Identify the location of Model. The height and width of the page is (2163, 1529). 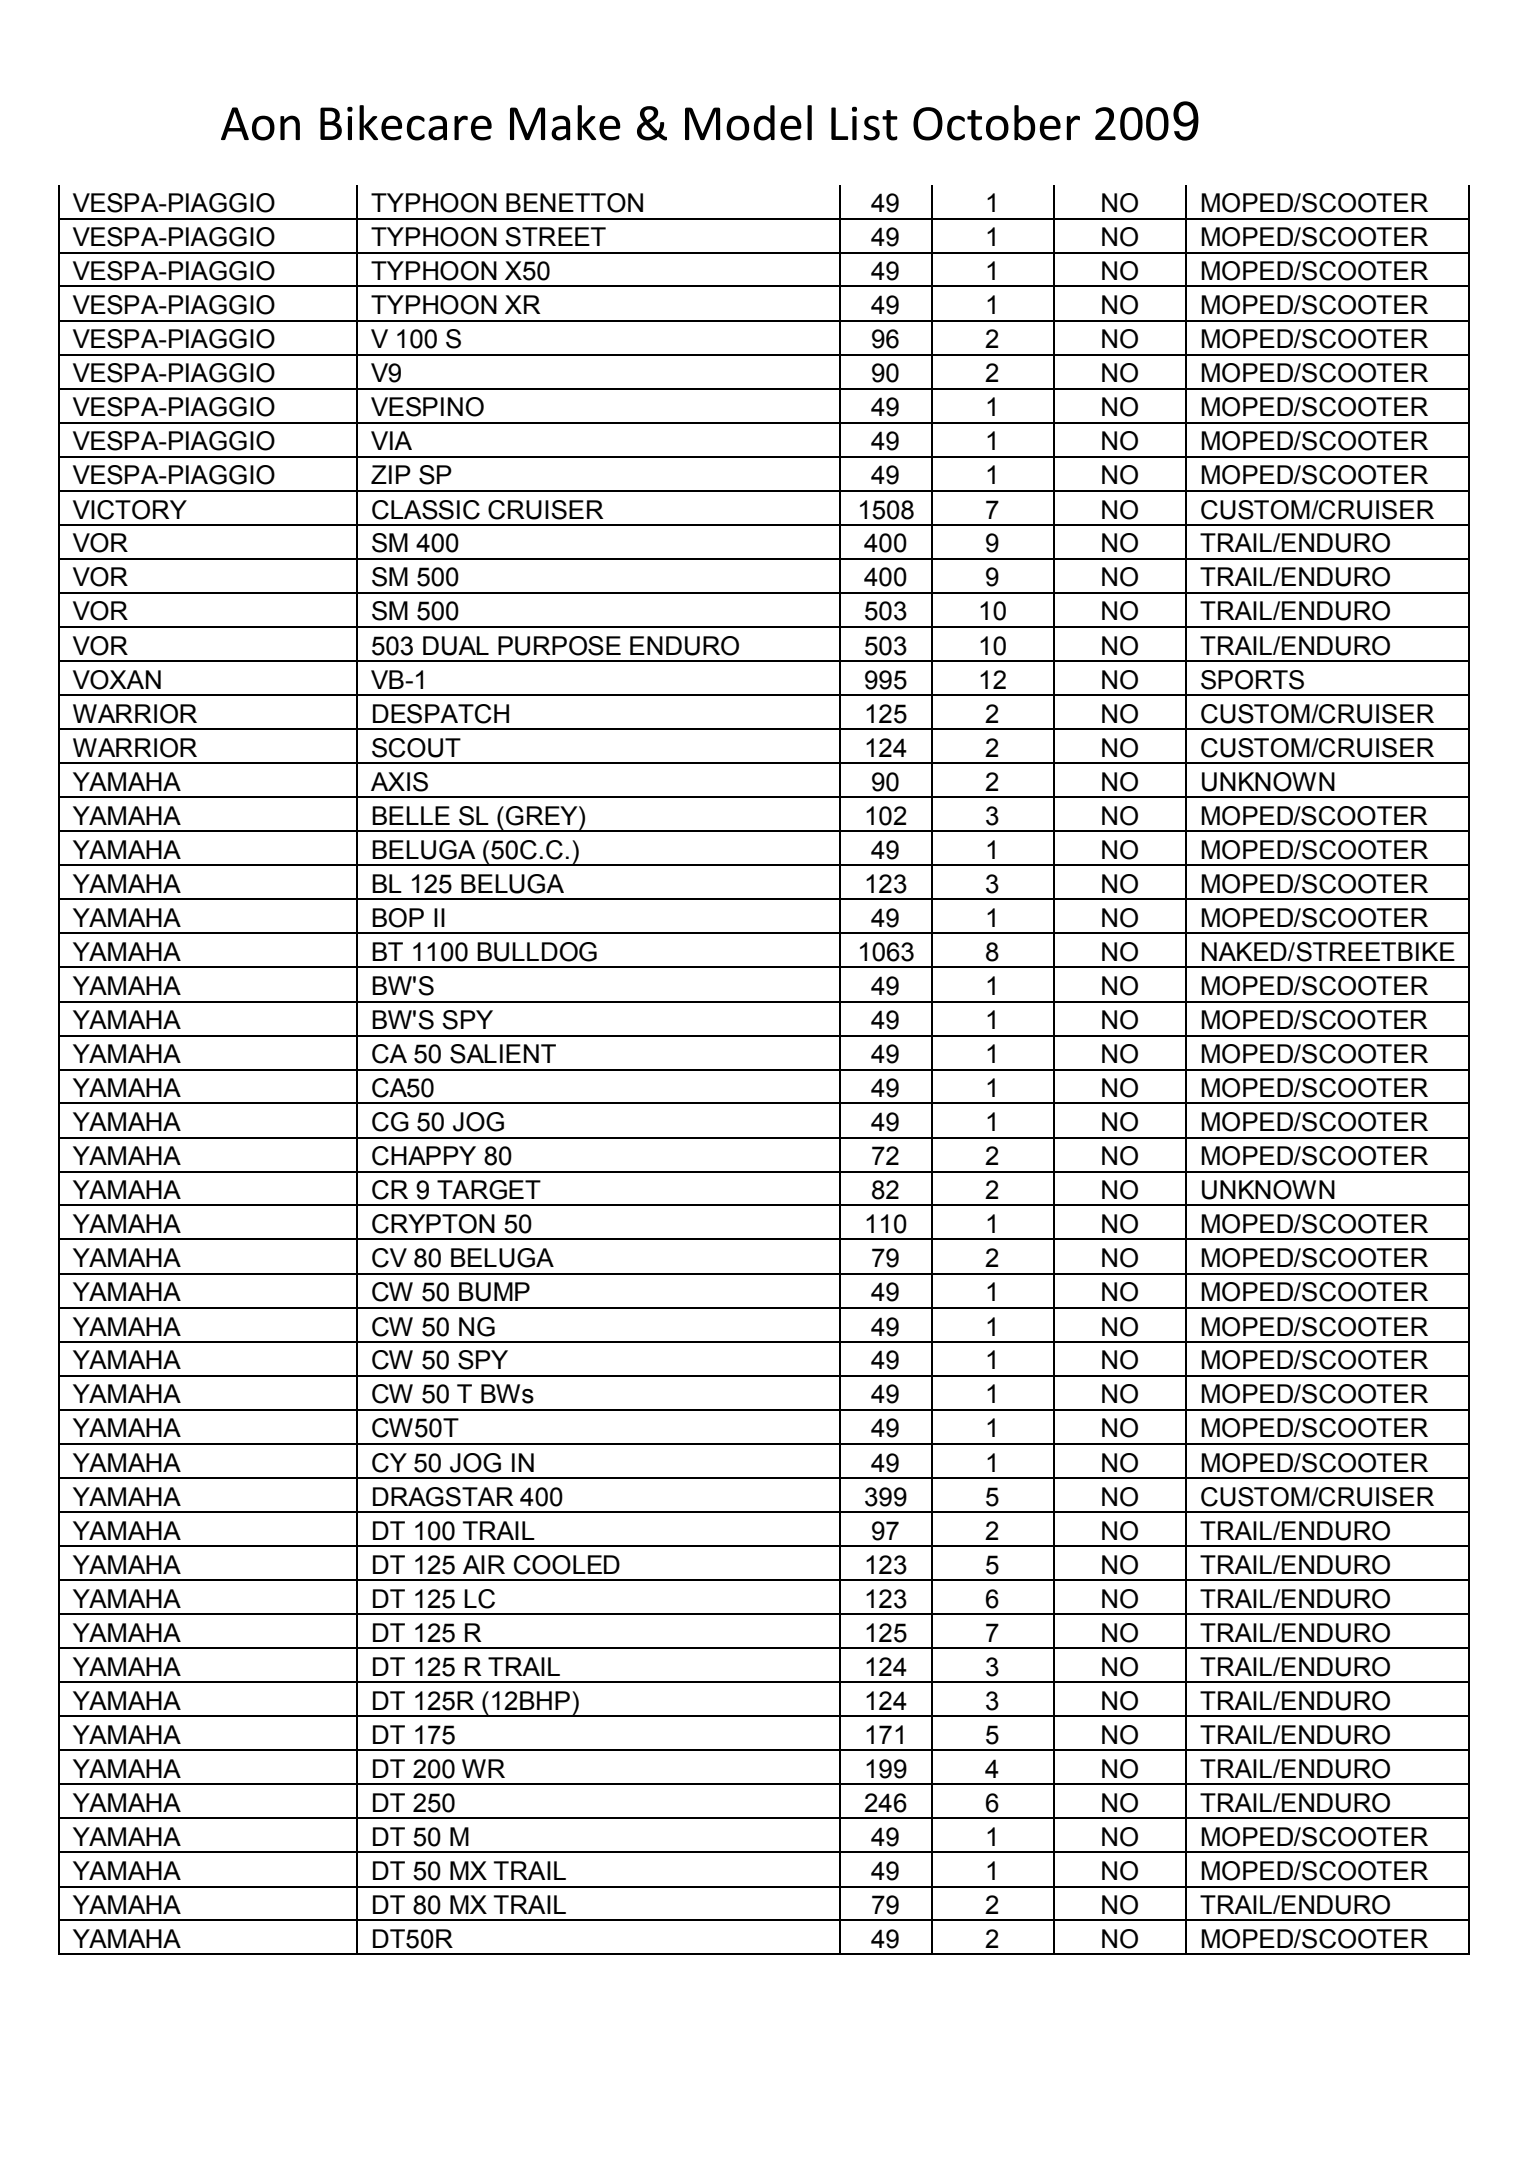
(748, 123).
